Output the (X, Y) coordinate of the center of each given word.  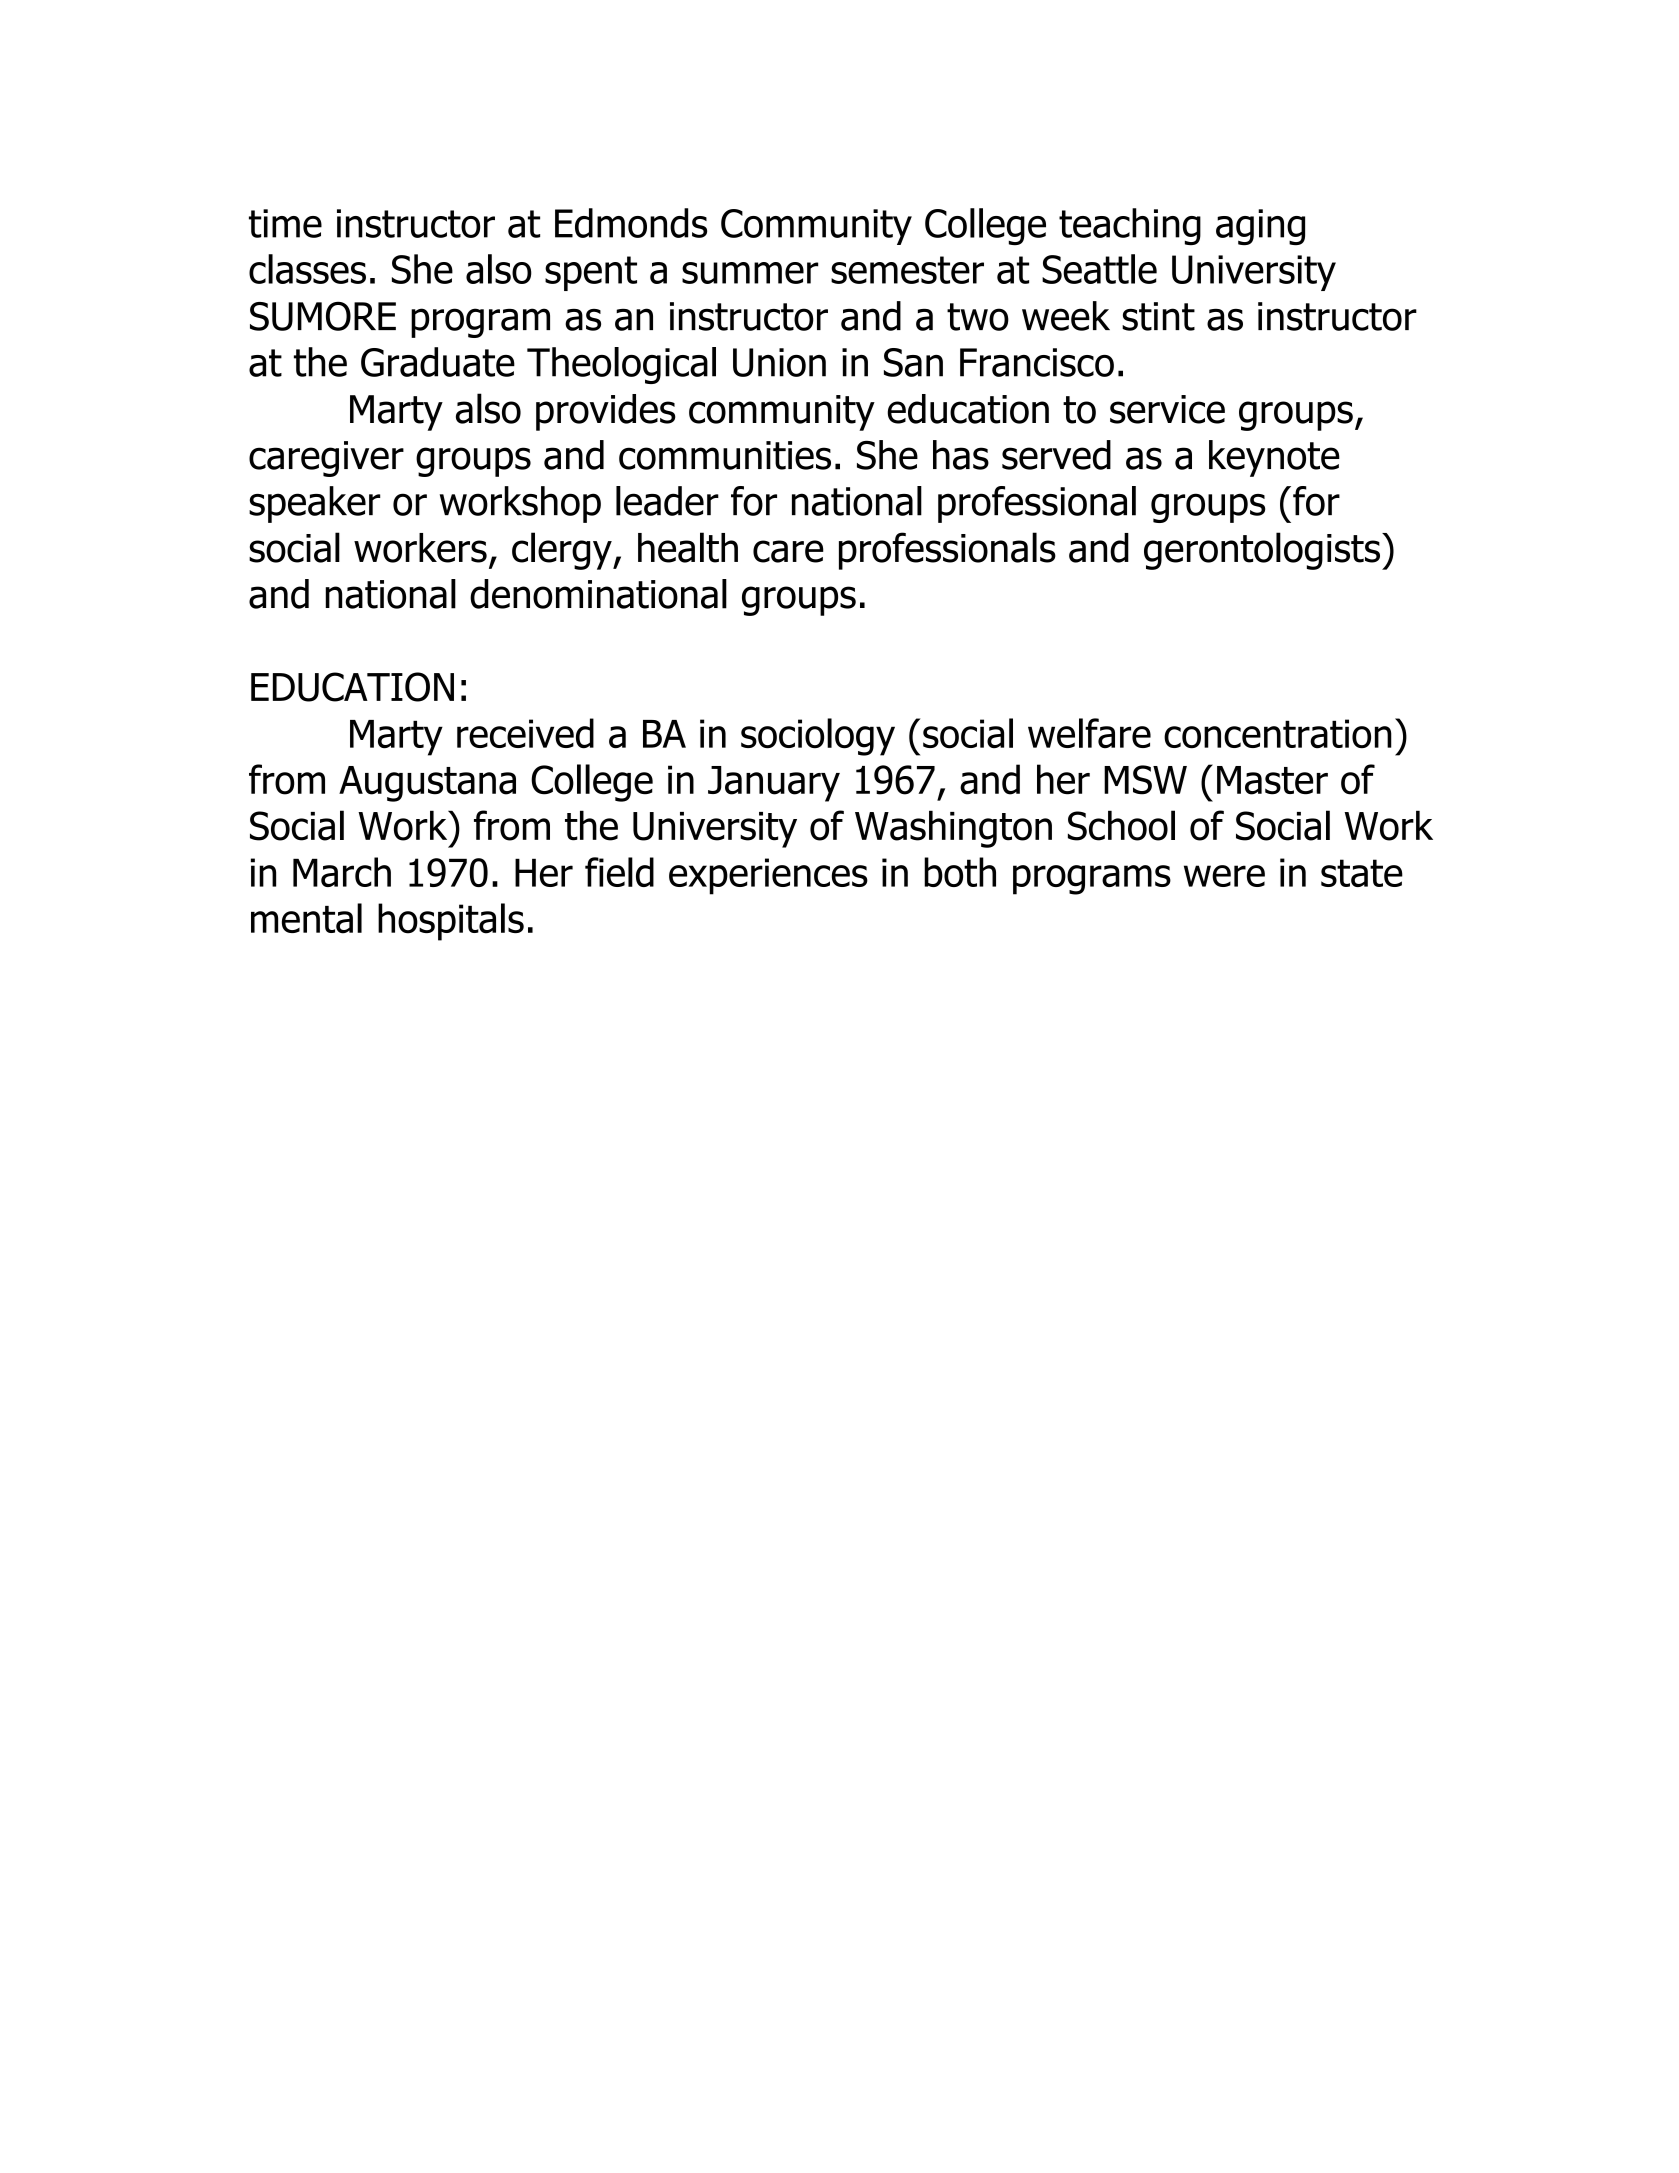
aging (1260, 227)
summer (750, 273)
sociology (818, 737)
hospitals (451, 922)
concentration (1278, 734)
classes (307, 269)
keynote (1274, 458)
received (525, 733)
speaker (314, 504)
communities (725, 455)
